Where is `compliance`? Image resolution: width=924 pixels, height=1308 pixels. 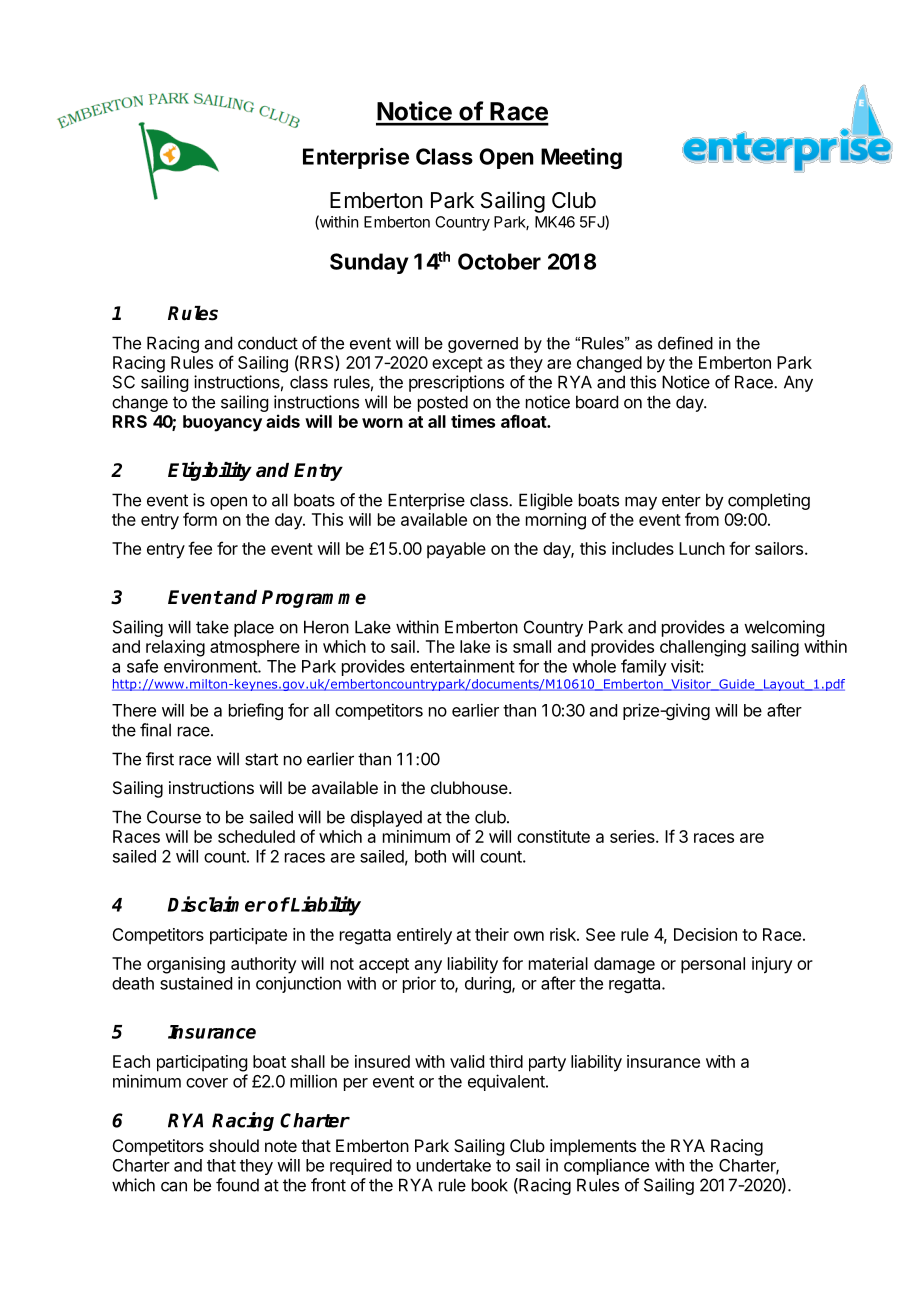
compliance is located at coordinates (606, 1166).
